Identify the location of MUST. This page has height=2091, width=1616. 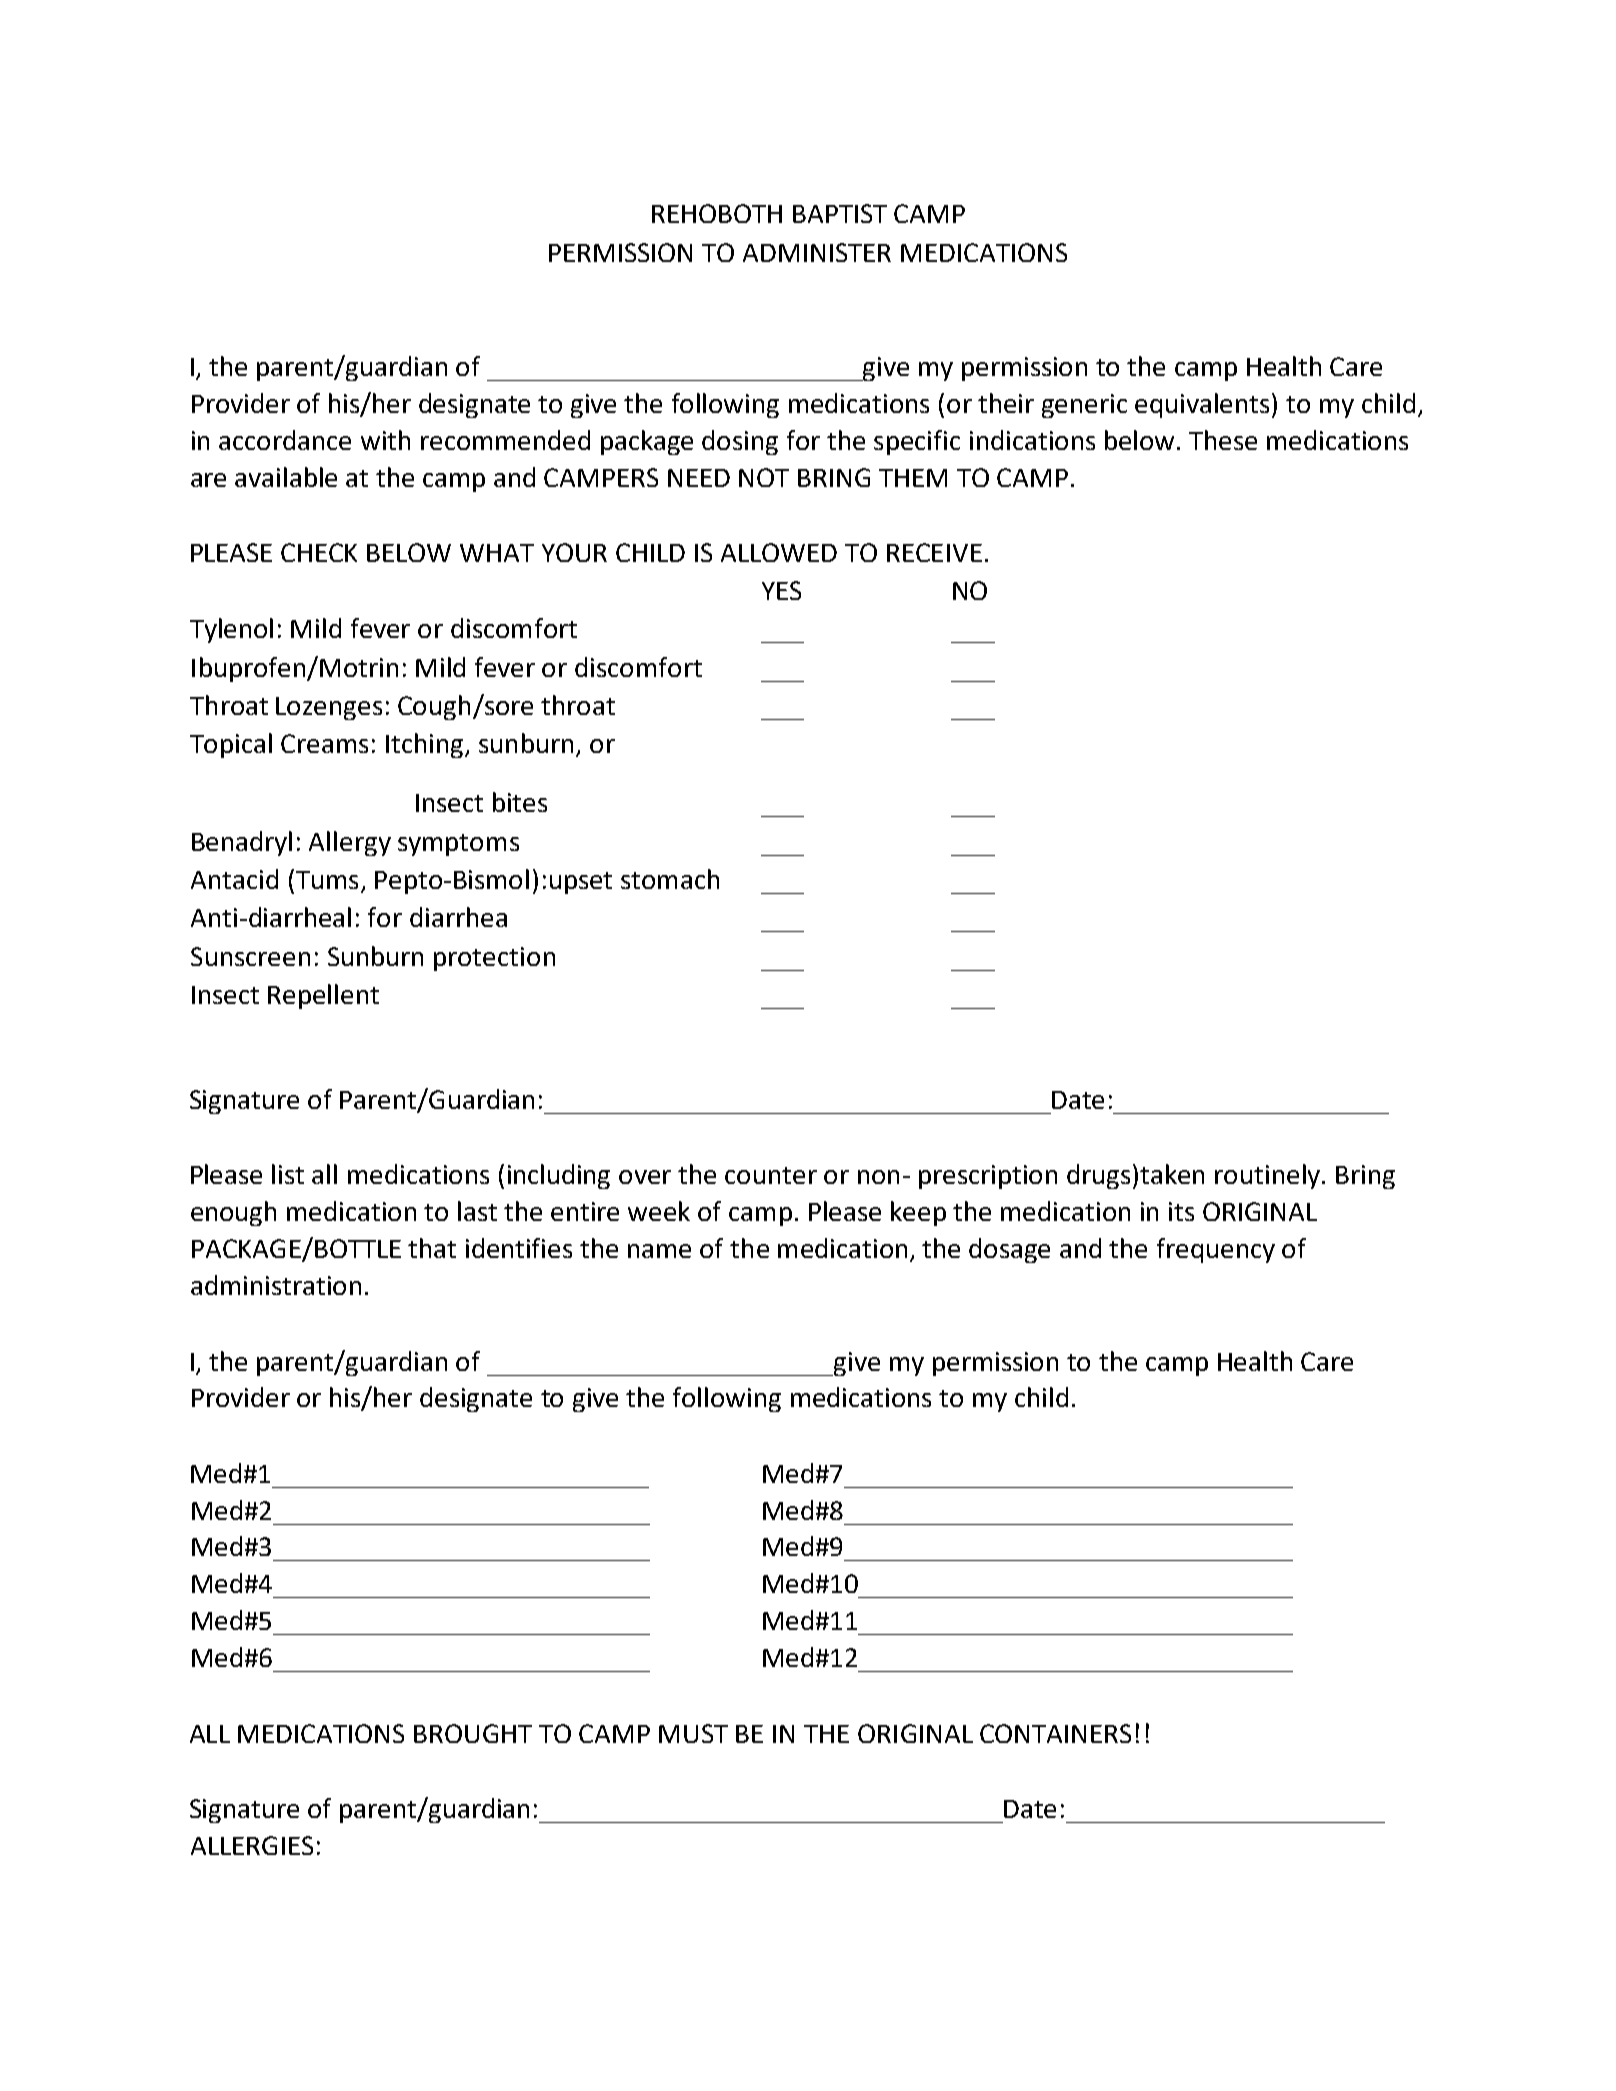
(693, 1733).
